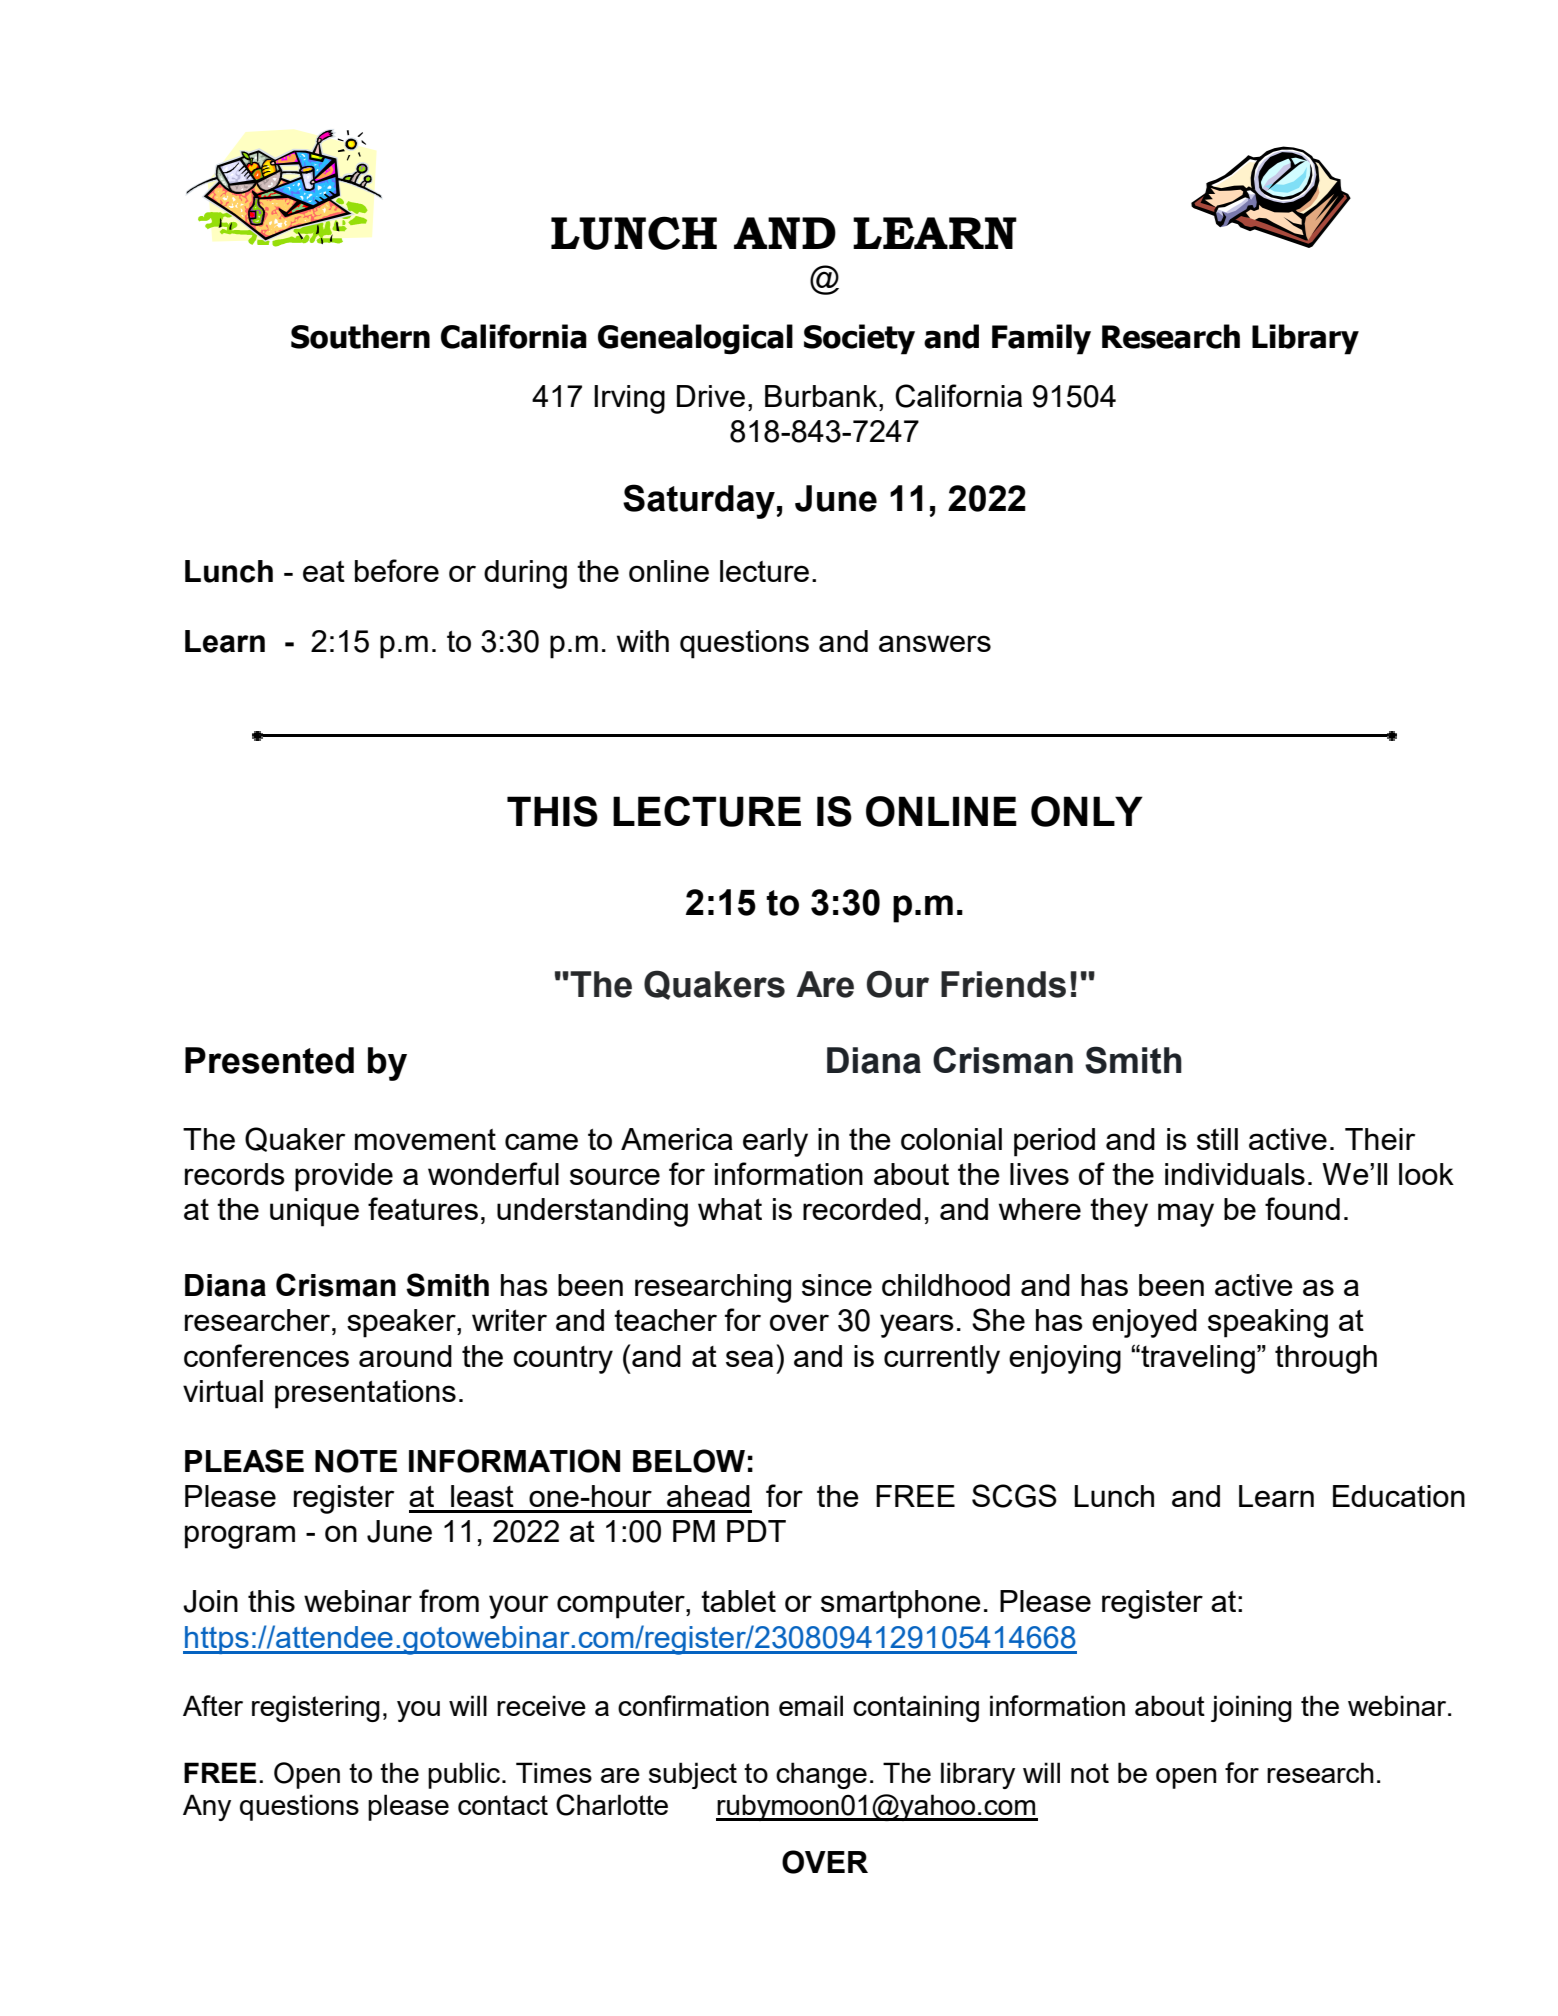 The image size is (1558, 2016). What do you see at coordinates (1217, 1139) in the page?
I see `still` at bounding box center [1217, 1139].
